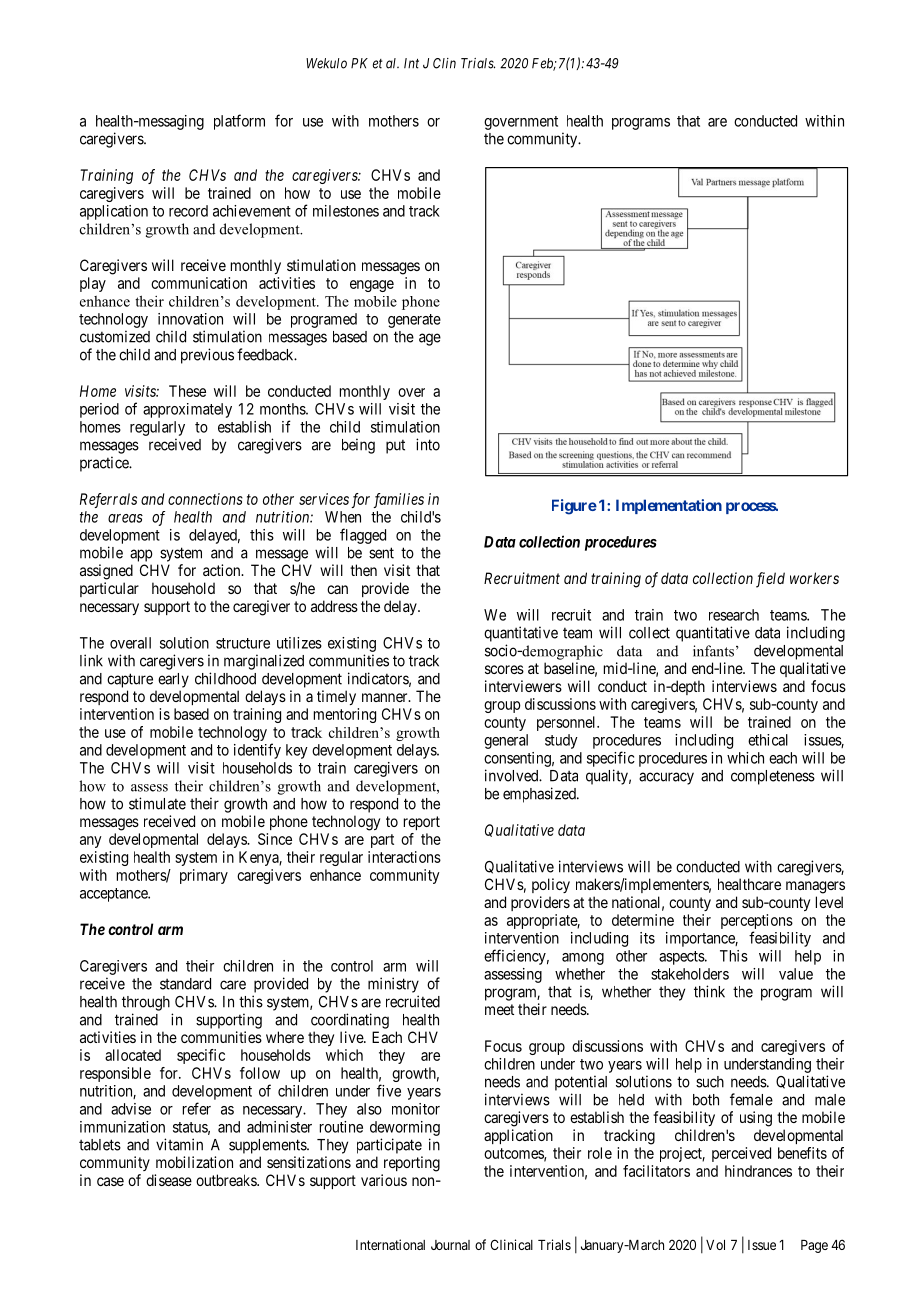 The image size is (924, 1308). What do you see at coordinates (713, 651) in the screenshot?
I see `infants` at bounding box center [713, 651].
